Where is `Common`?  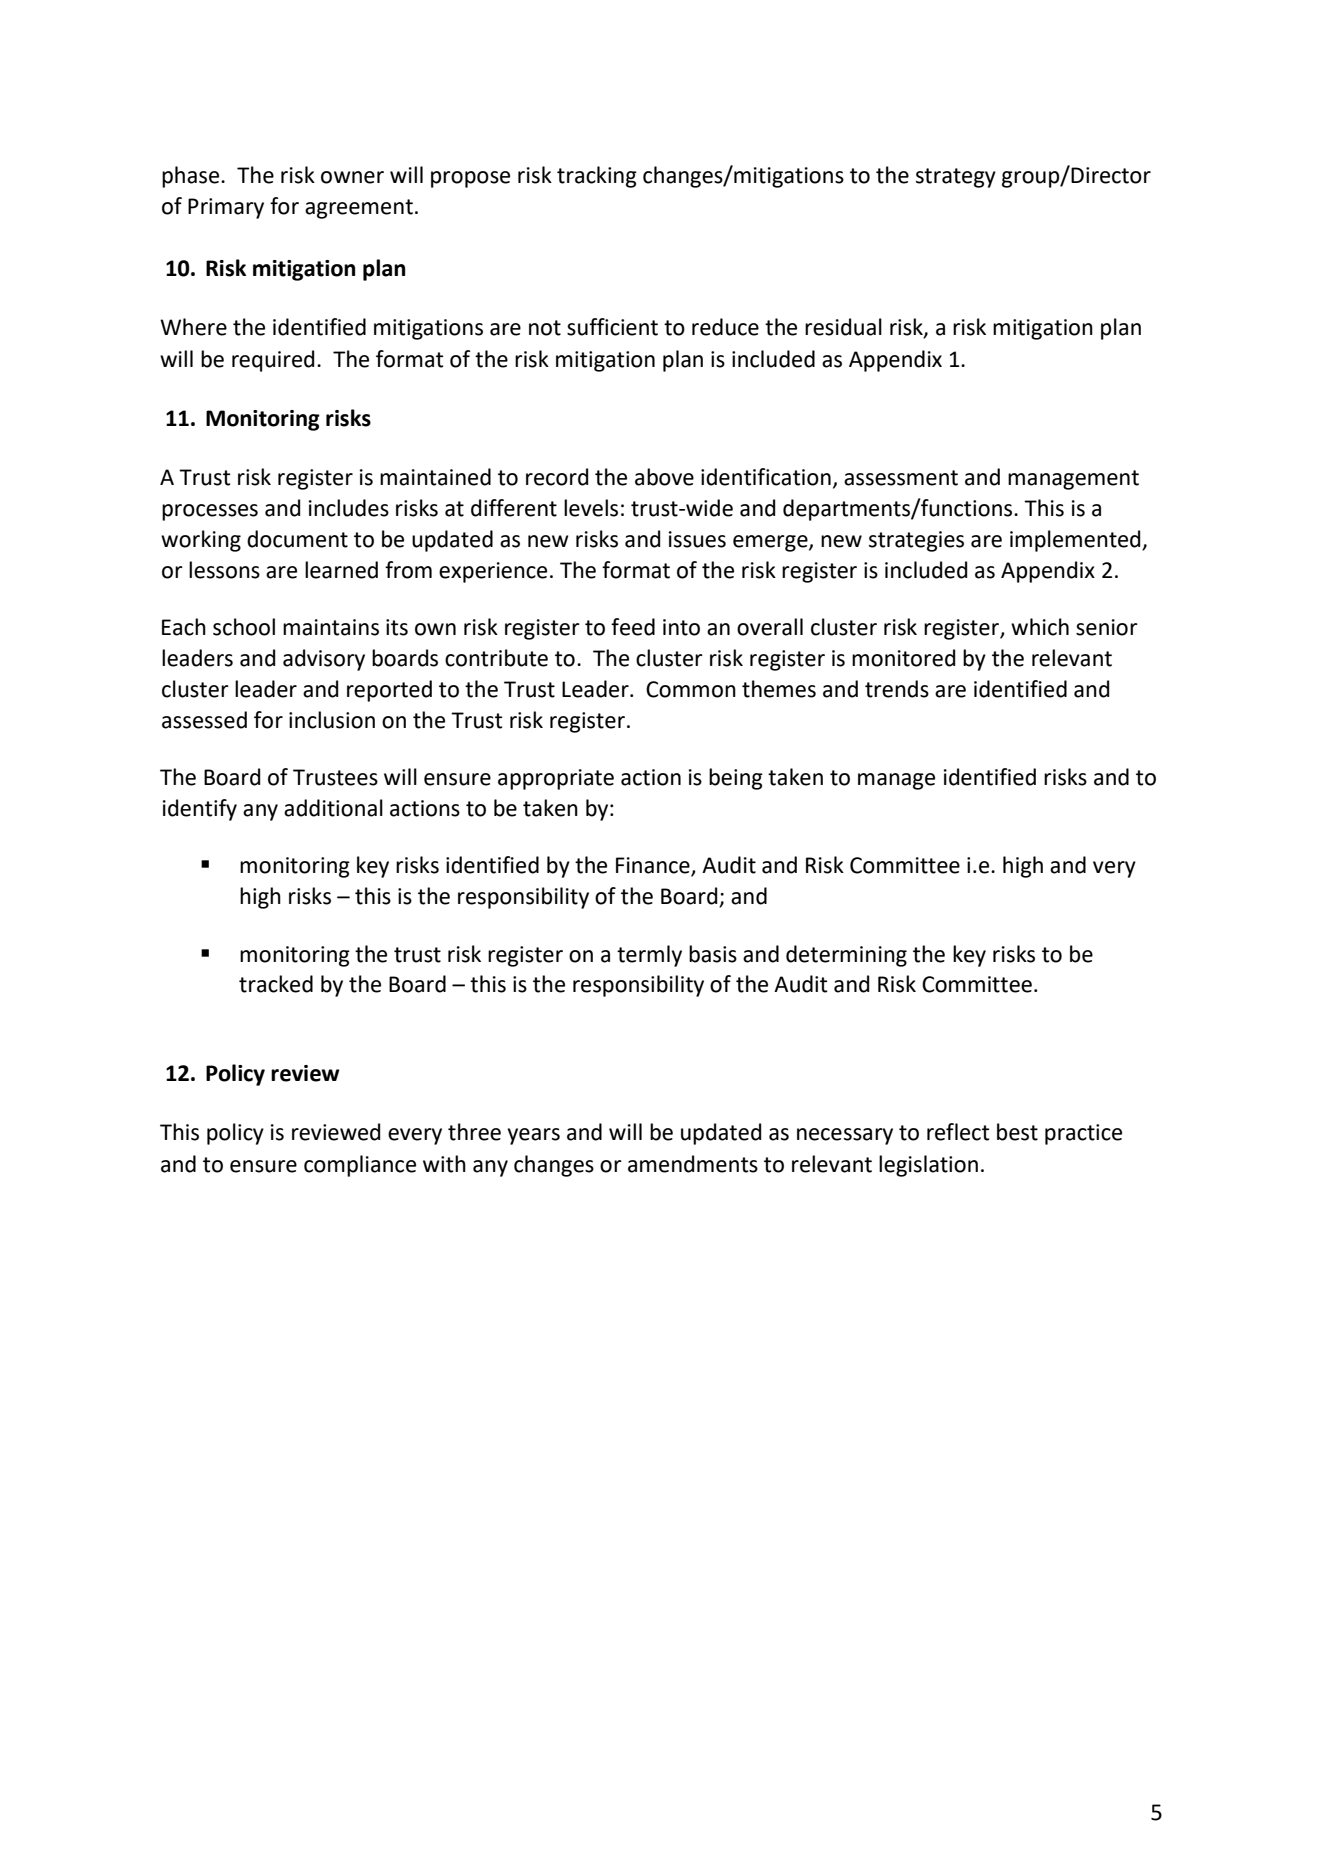 Common is located at coordinates (691, 689).
